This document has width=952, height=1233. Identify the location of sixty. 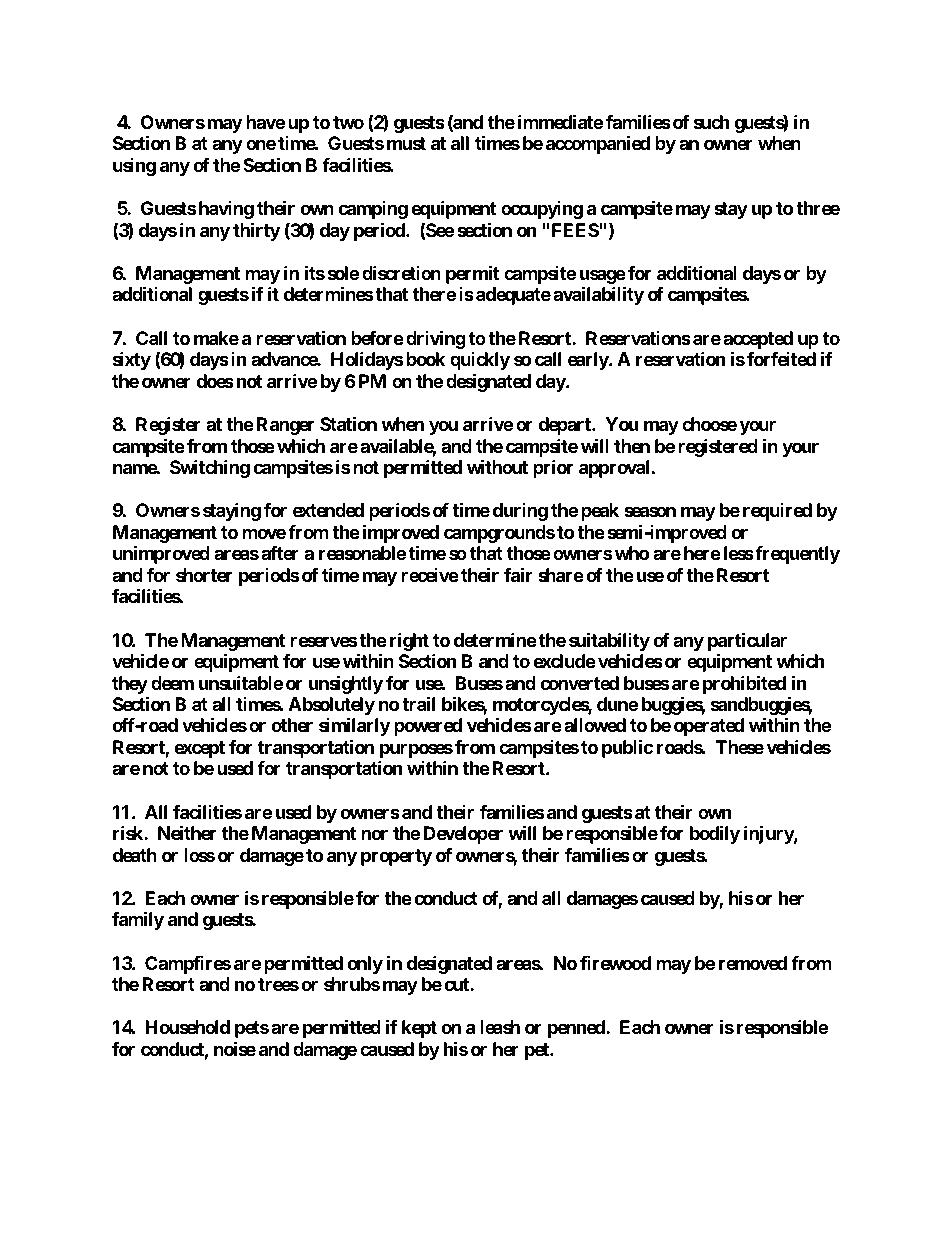
(132, 360).
